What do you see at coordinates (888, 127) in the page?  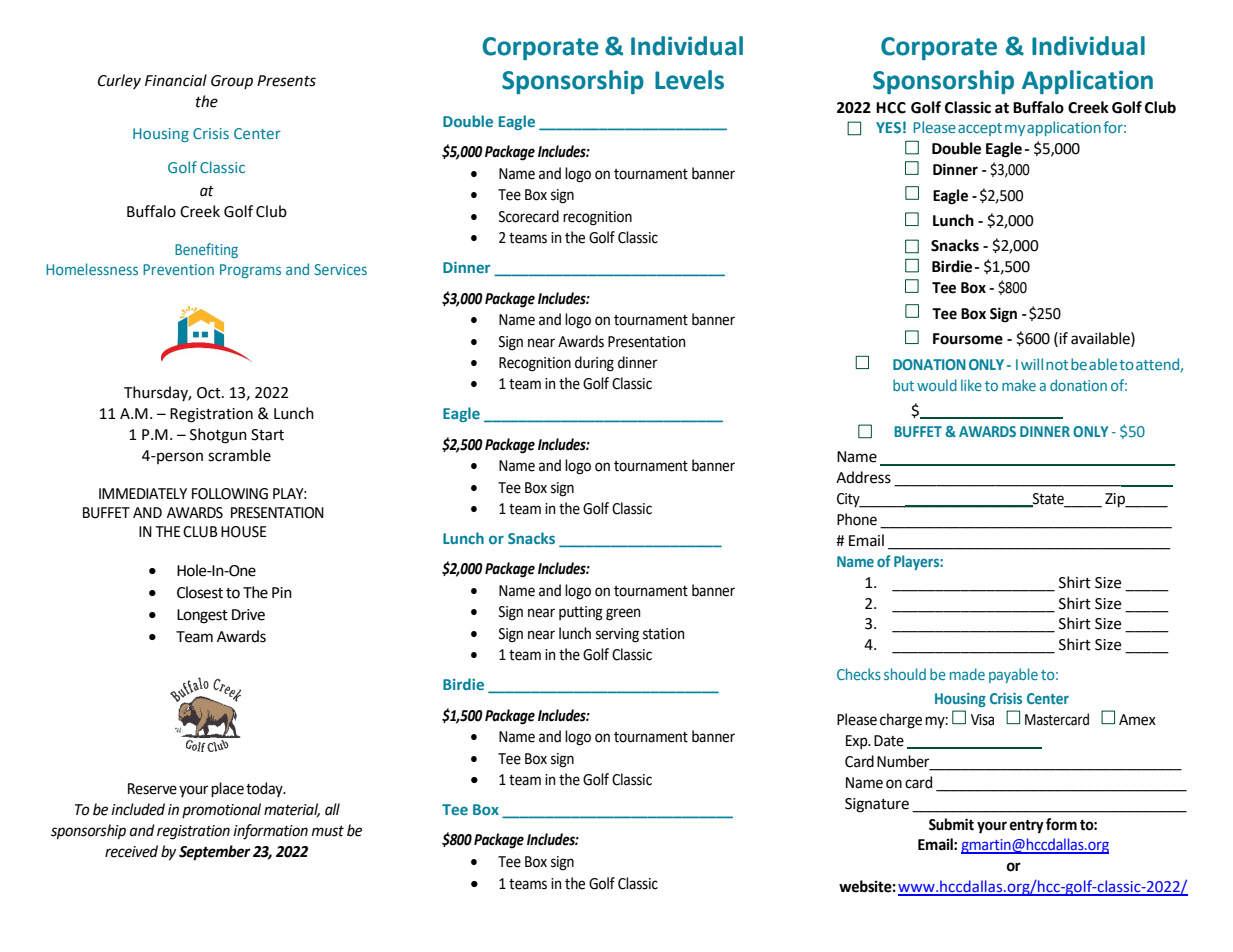 I see `YES` at bounding box center [888, 127].
